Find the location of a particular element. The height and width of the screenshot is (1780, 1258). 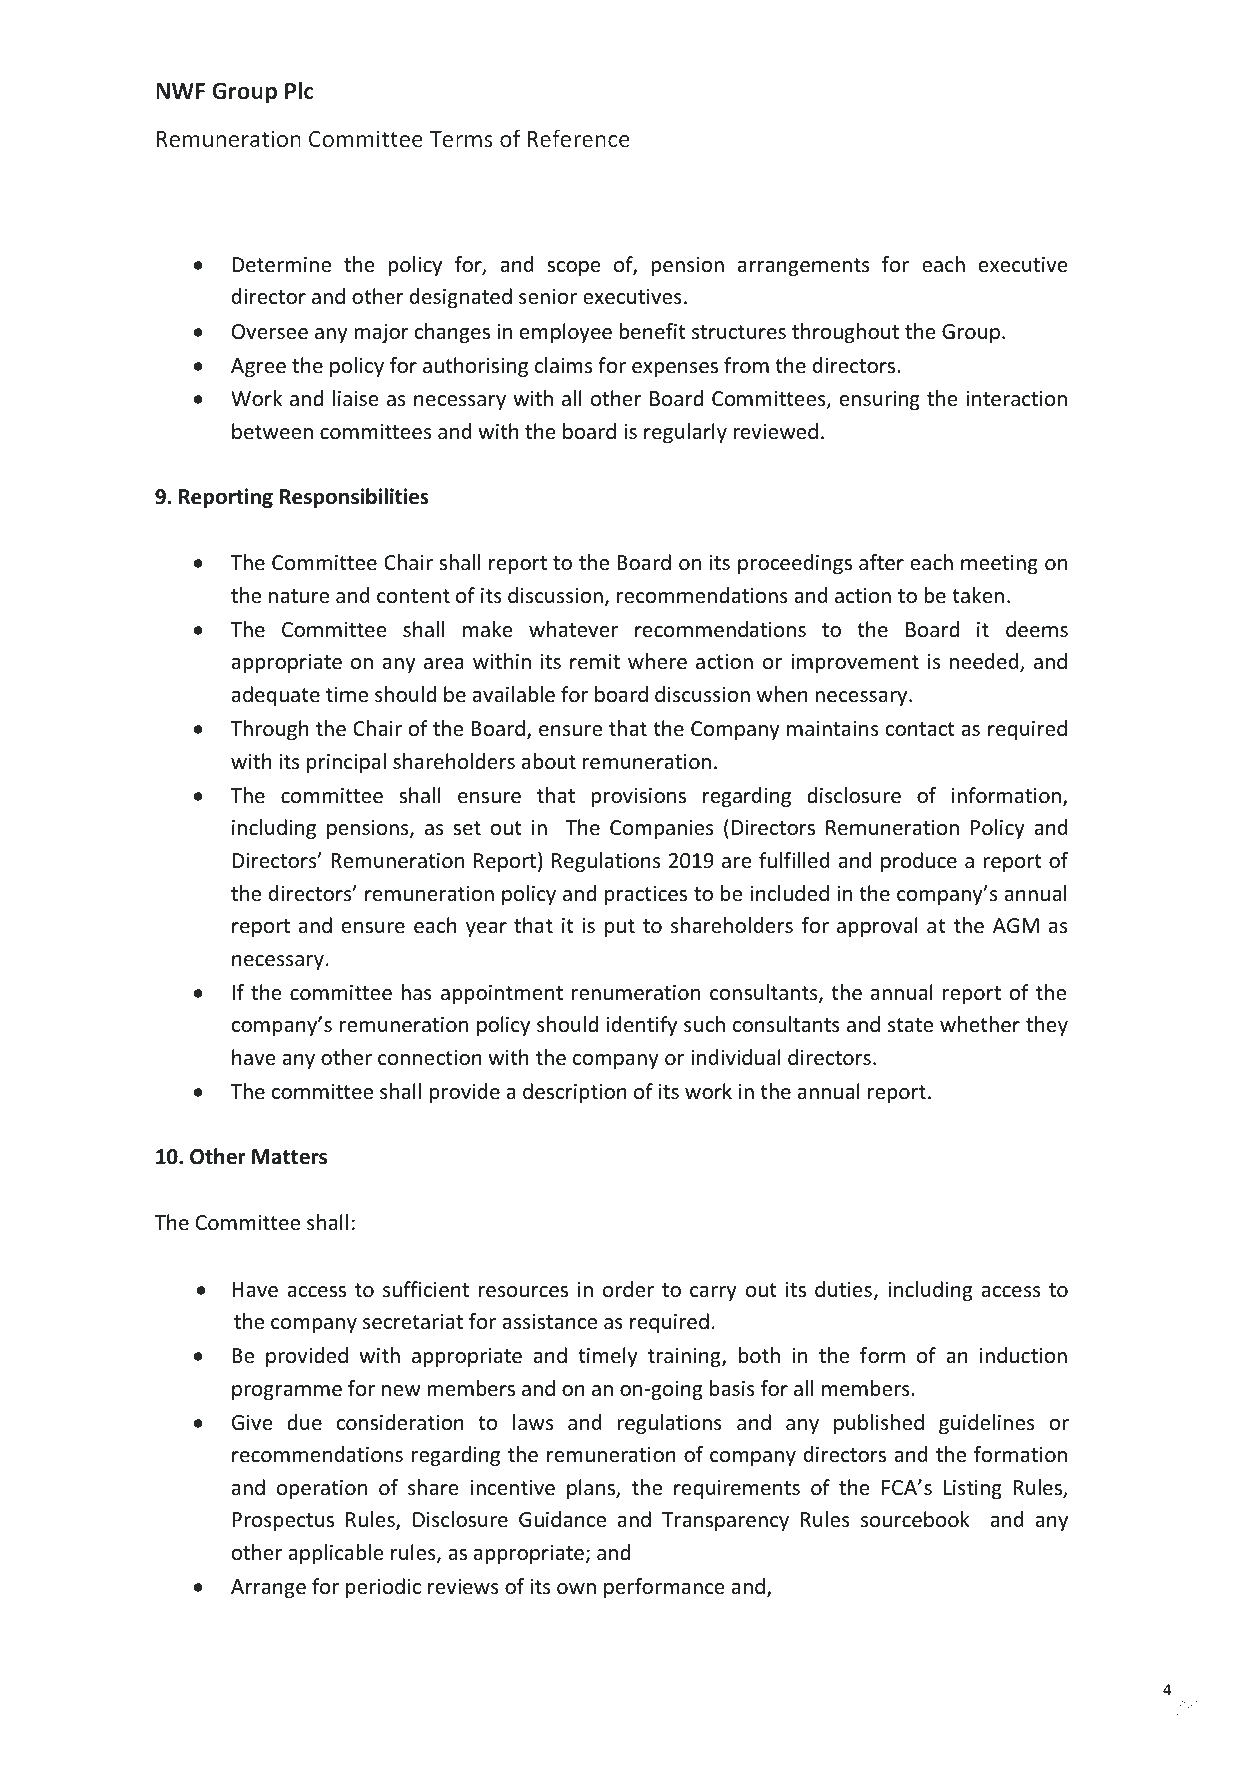

Matters is located at coordinates (289, 1157).
